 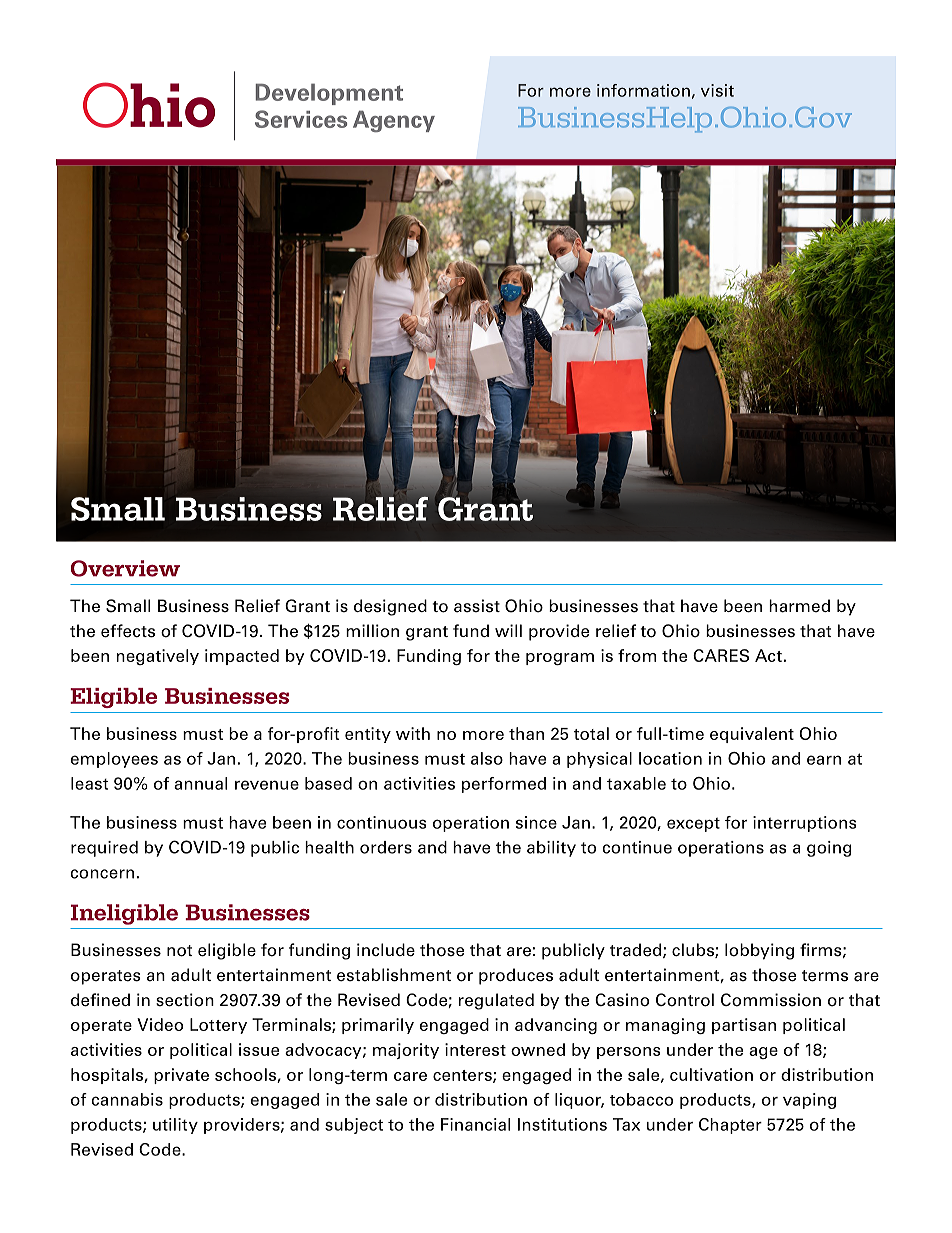 I want to click on harmed, so click(x=799, y=606).
